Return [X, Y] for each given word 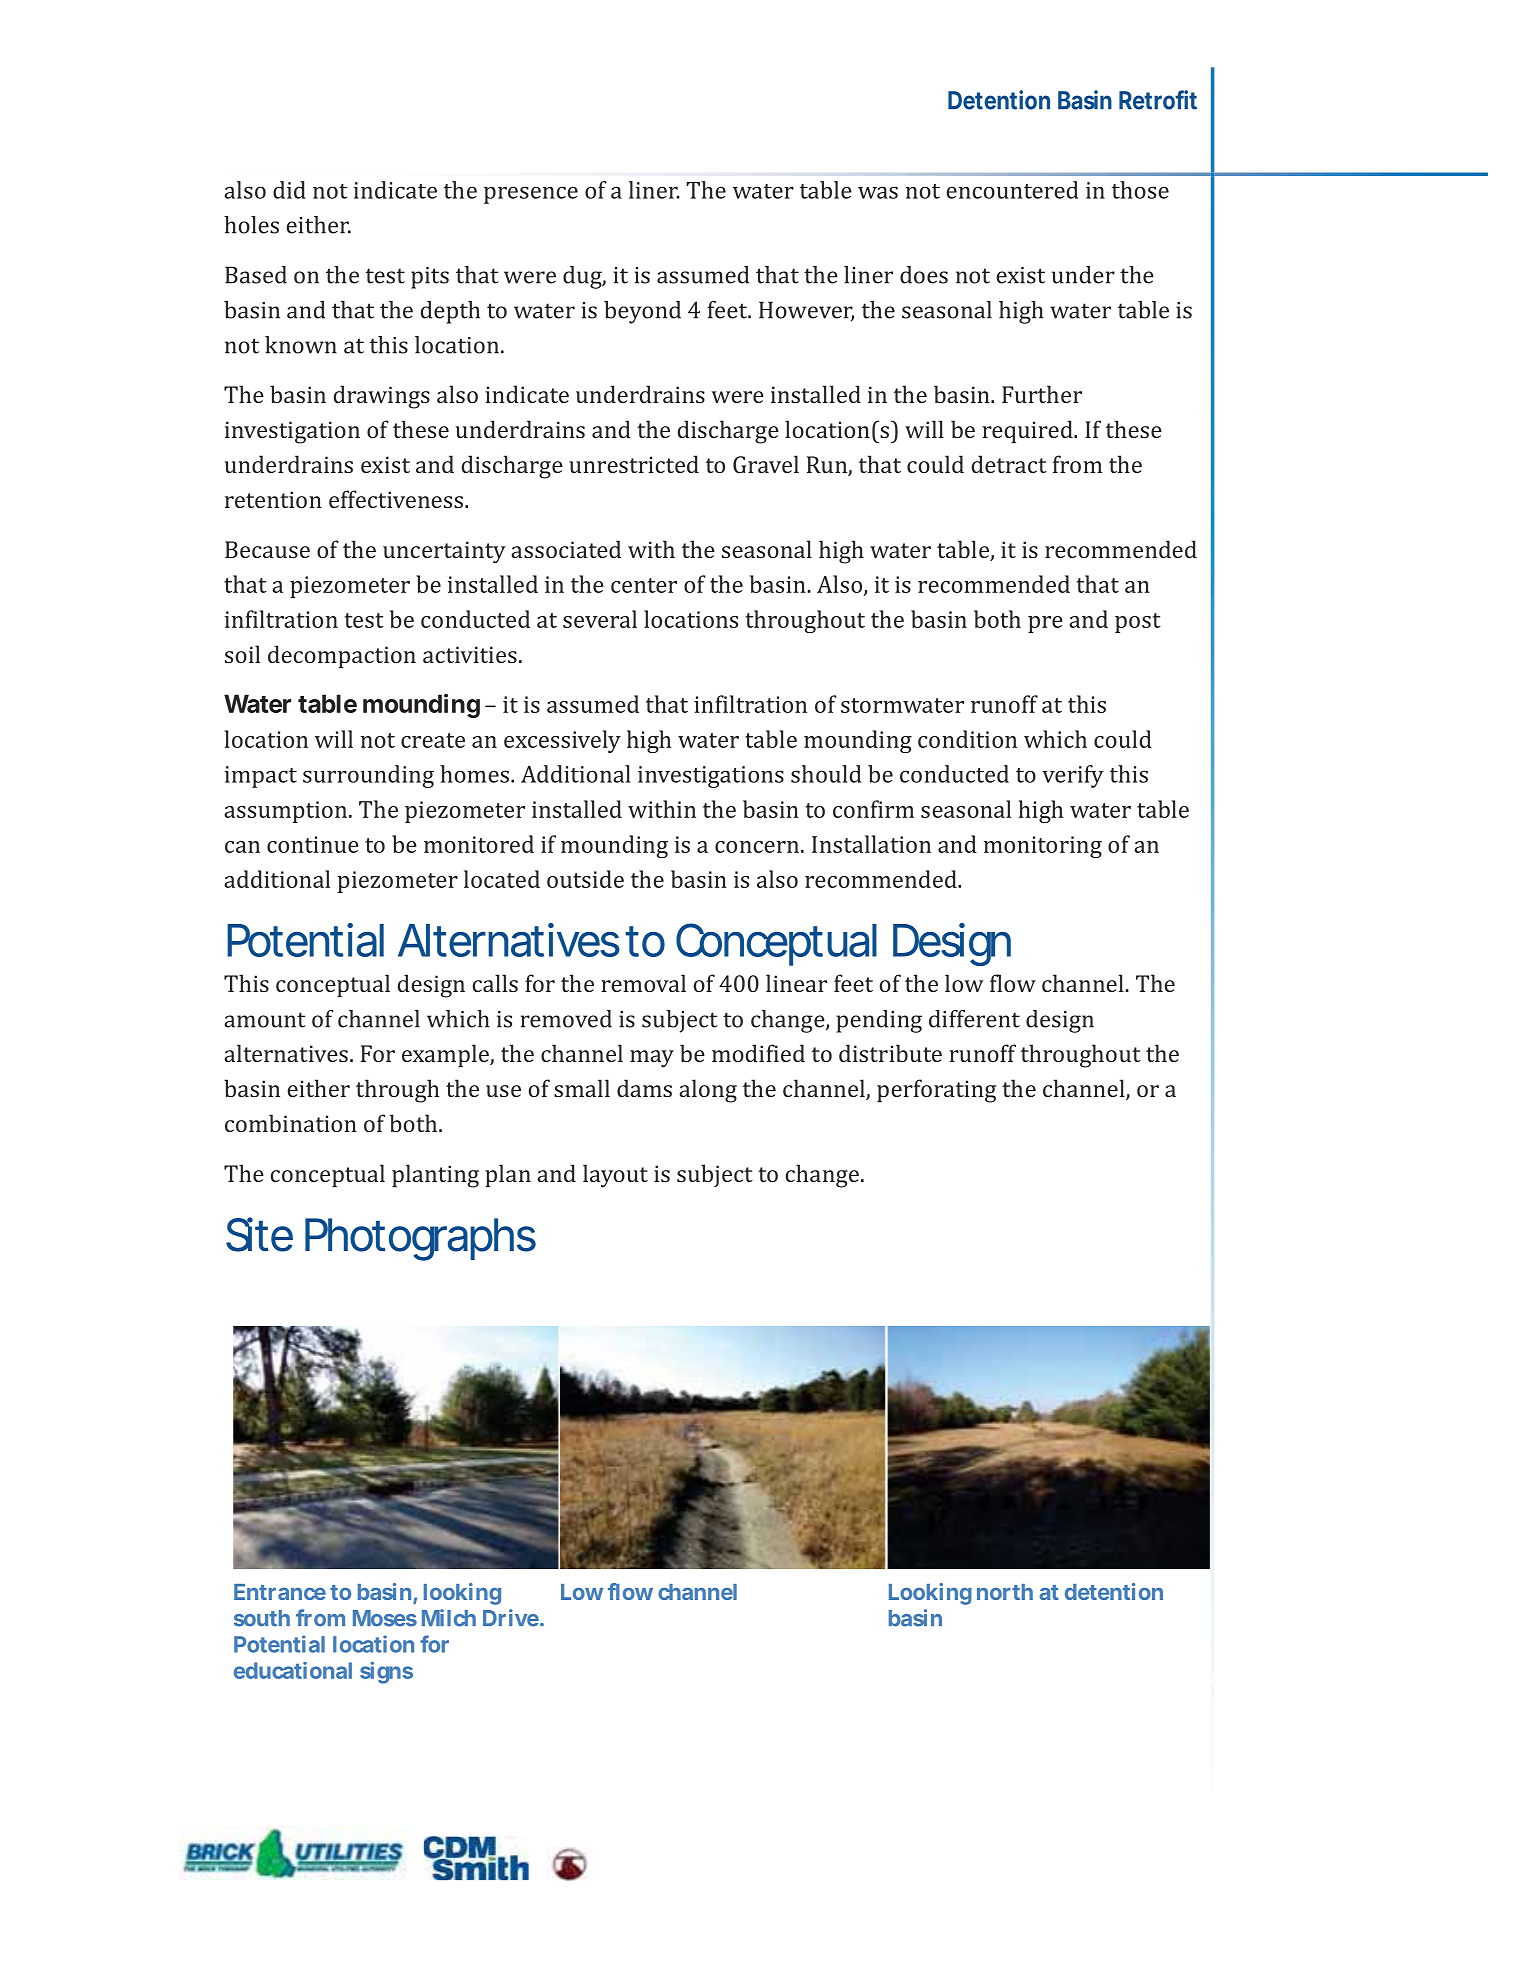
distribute [890, 1053]
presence [531, 195]
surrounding [368, 776]
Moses [385, 1618]
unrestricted [634, 464]
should [826, 774]
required [1028, 431]
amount [265, 1020]
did [289, 190]
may [652, 1059]
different [974, 1019]
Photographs [420, 1239]
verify [1073, 776]
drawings [381, 397]
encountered [1012, 190]
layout [615, 1176]
